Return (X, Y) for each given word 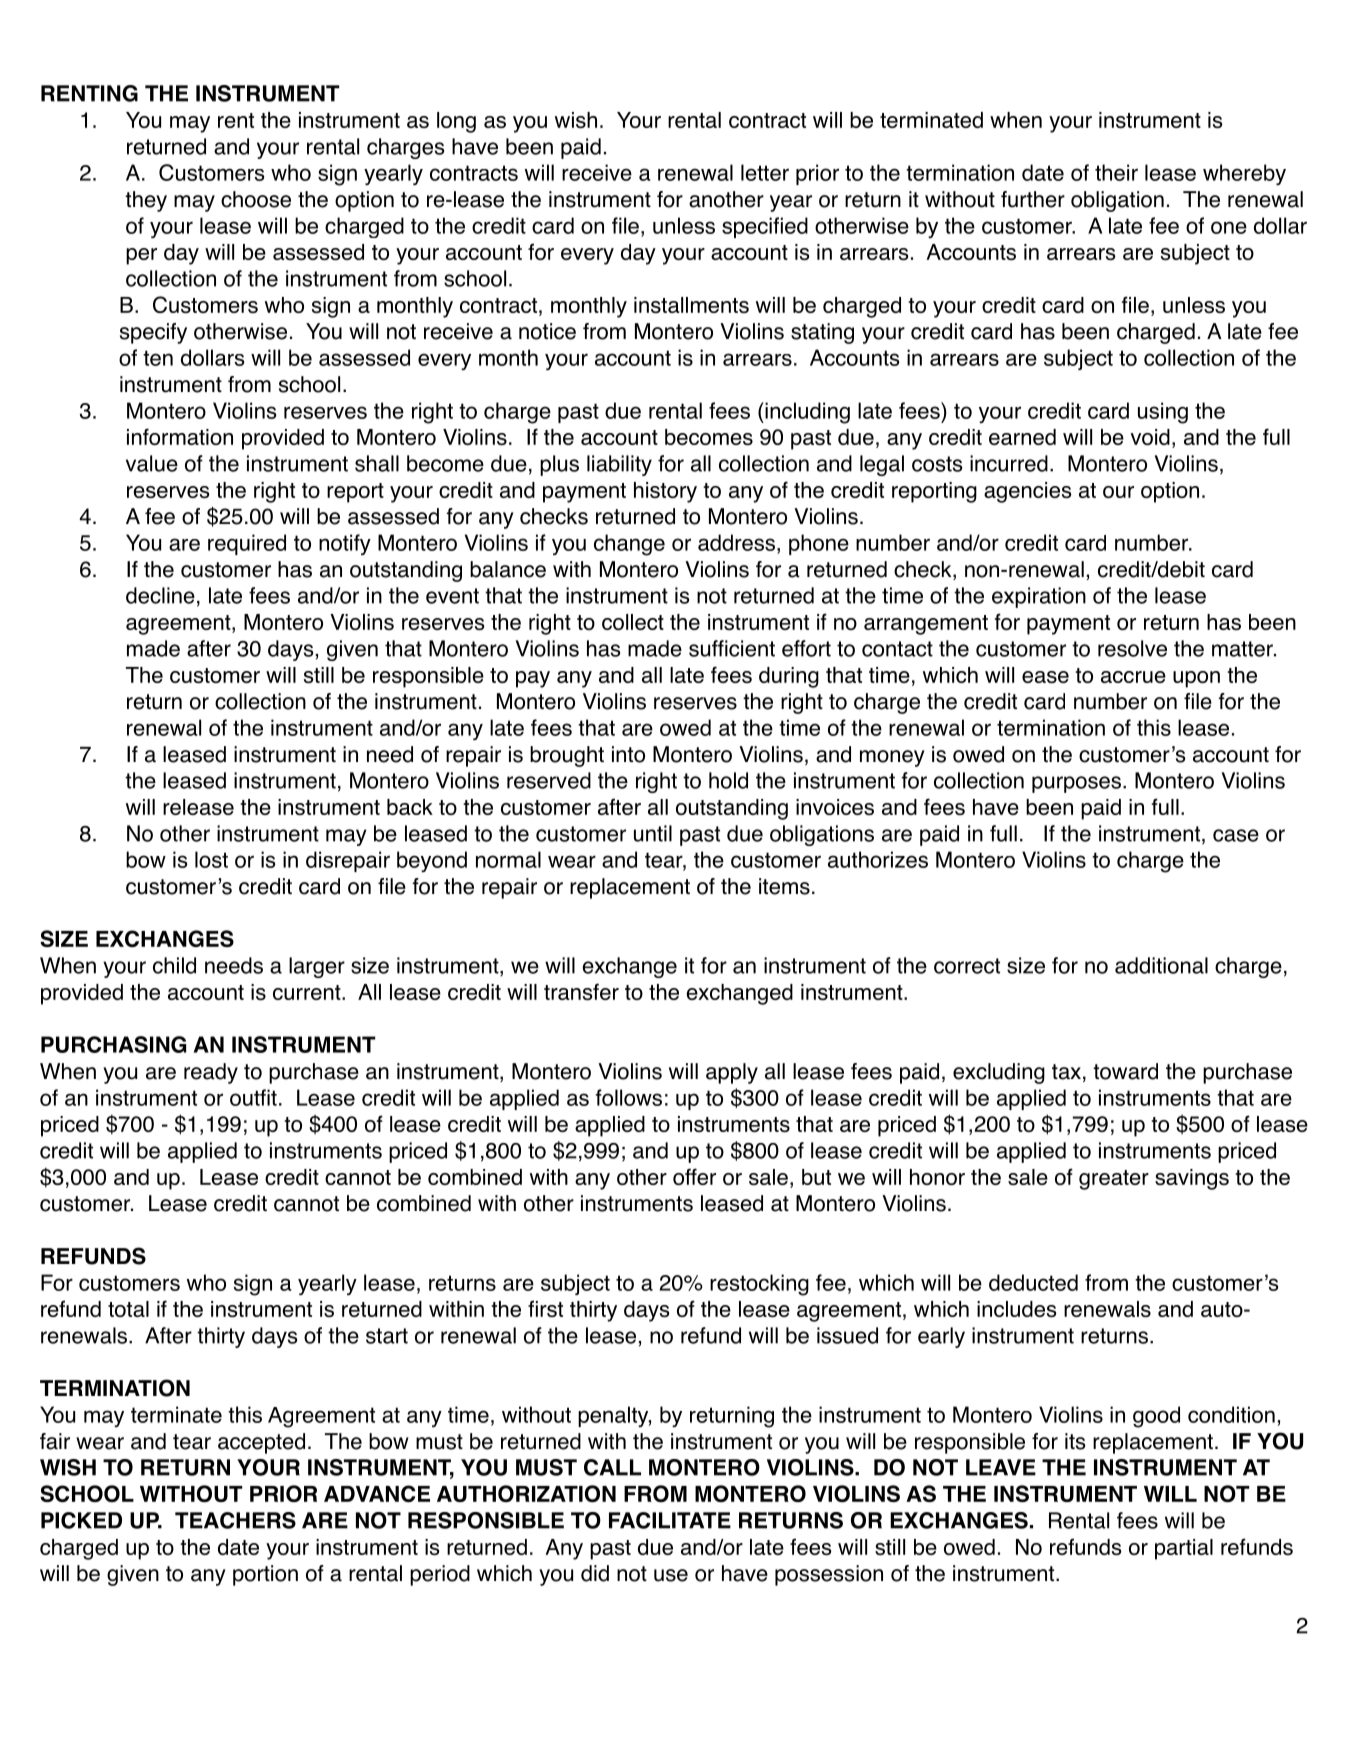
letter (765, 172)
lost (211, 859)
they (146, 201)
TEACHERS (235, 1520)
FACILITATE (670, 1520)
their (1116, 172)
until (653, 833)
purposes (1076, 784)
